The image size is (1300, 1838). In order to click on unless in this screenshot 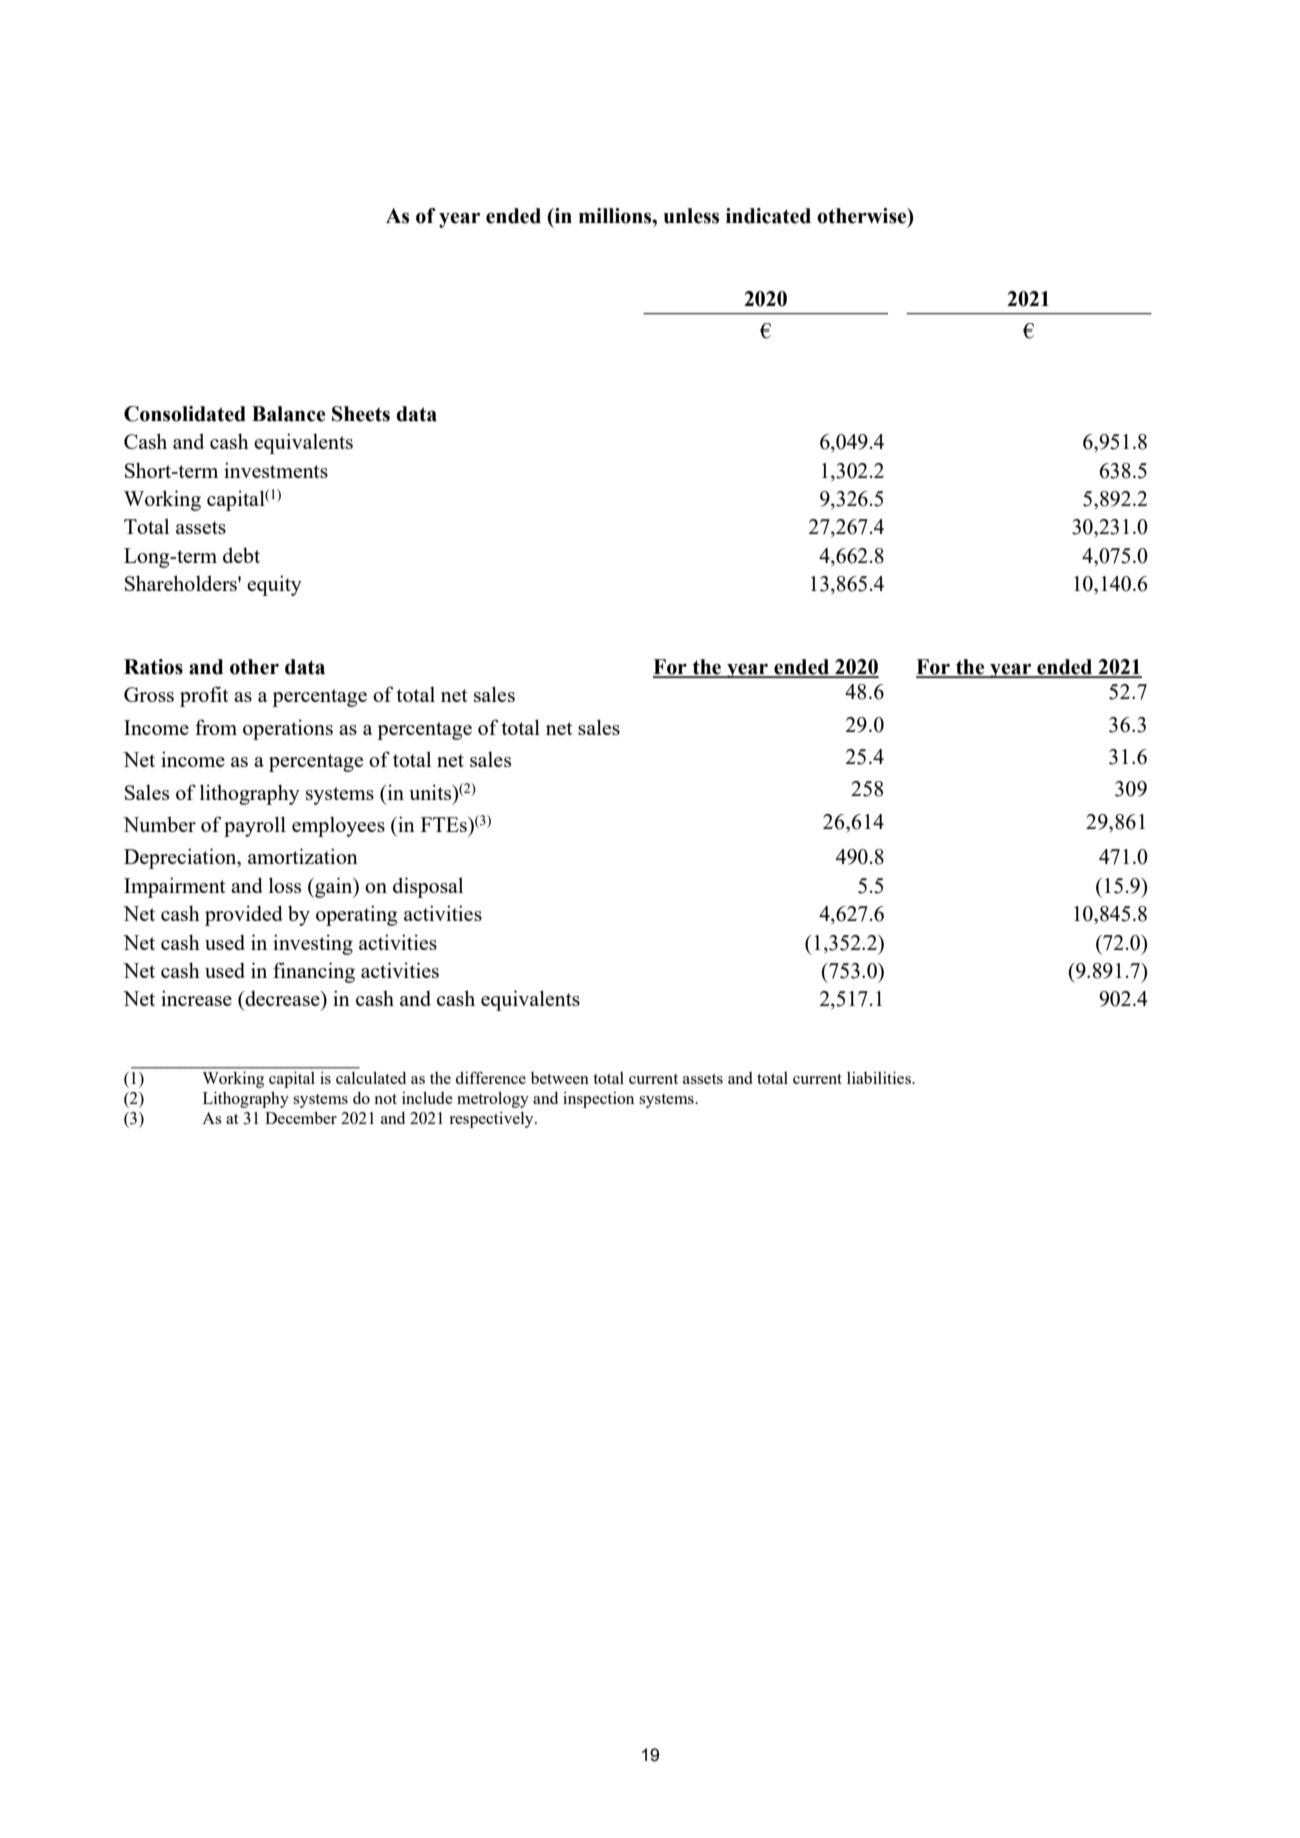, I will do `click(691, 216)`.
